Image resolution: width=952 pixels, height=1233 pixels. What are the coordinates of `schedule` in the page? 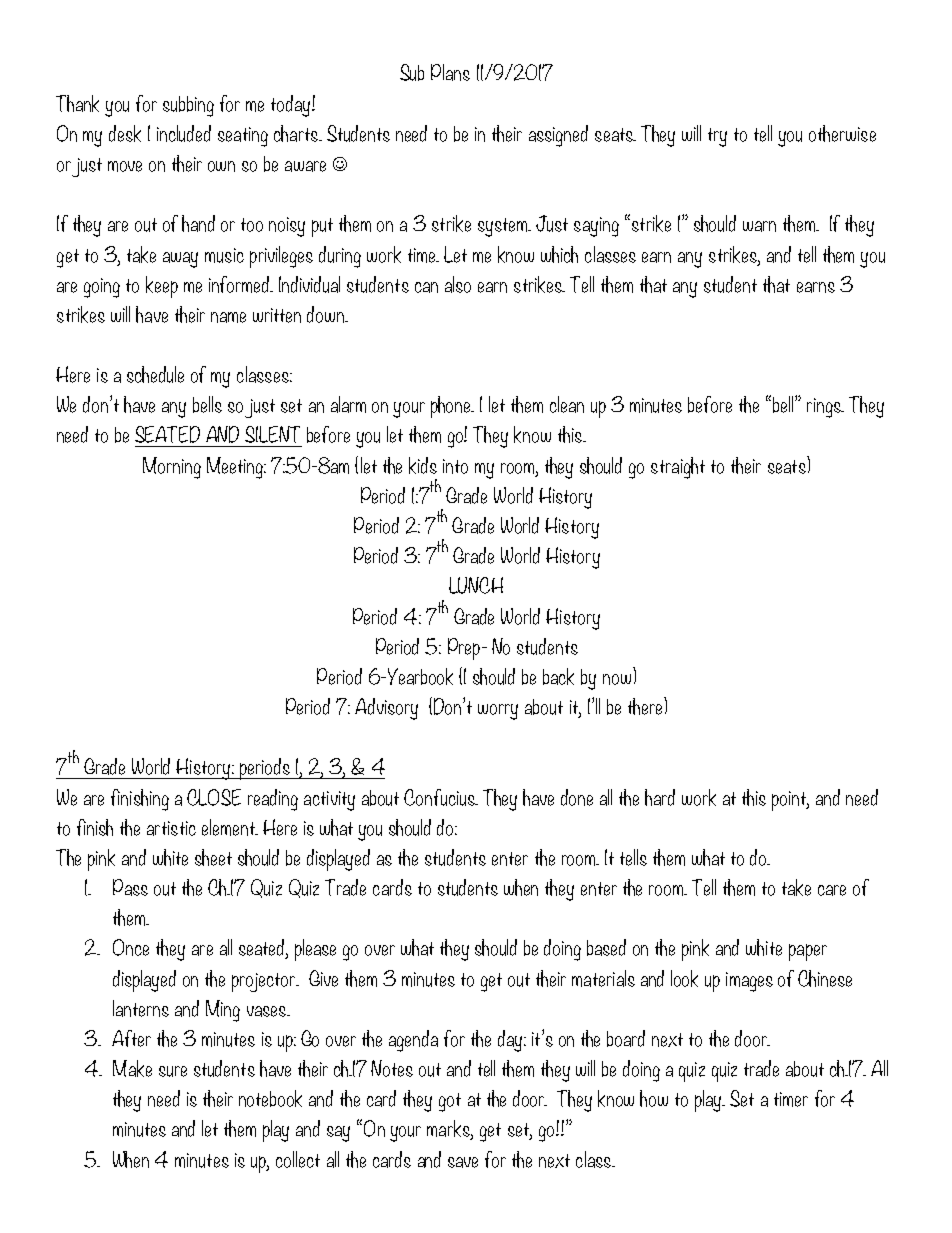 It's located at (155, 374).
